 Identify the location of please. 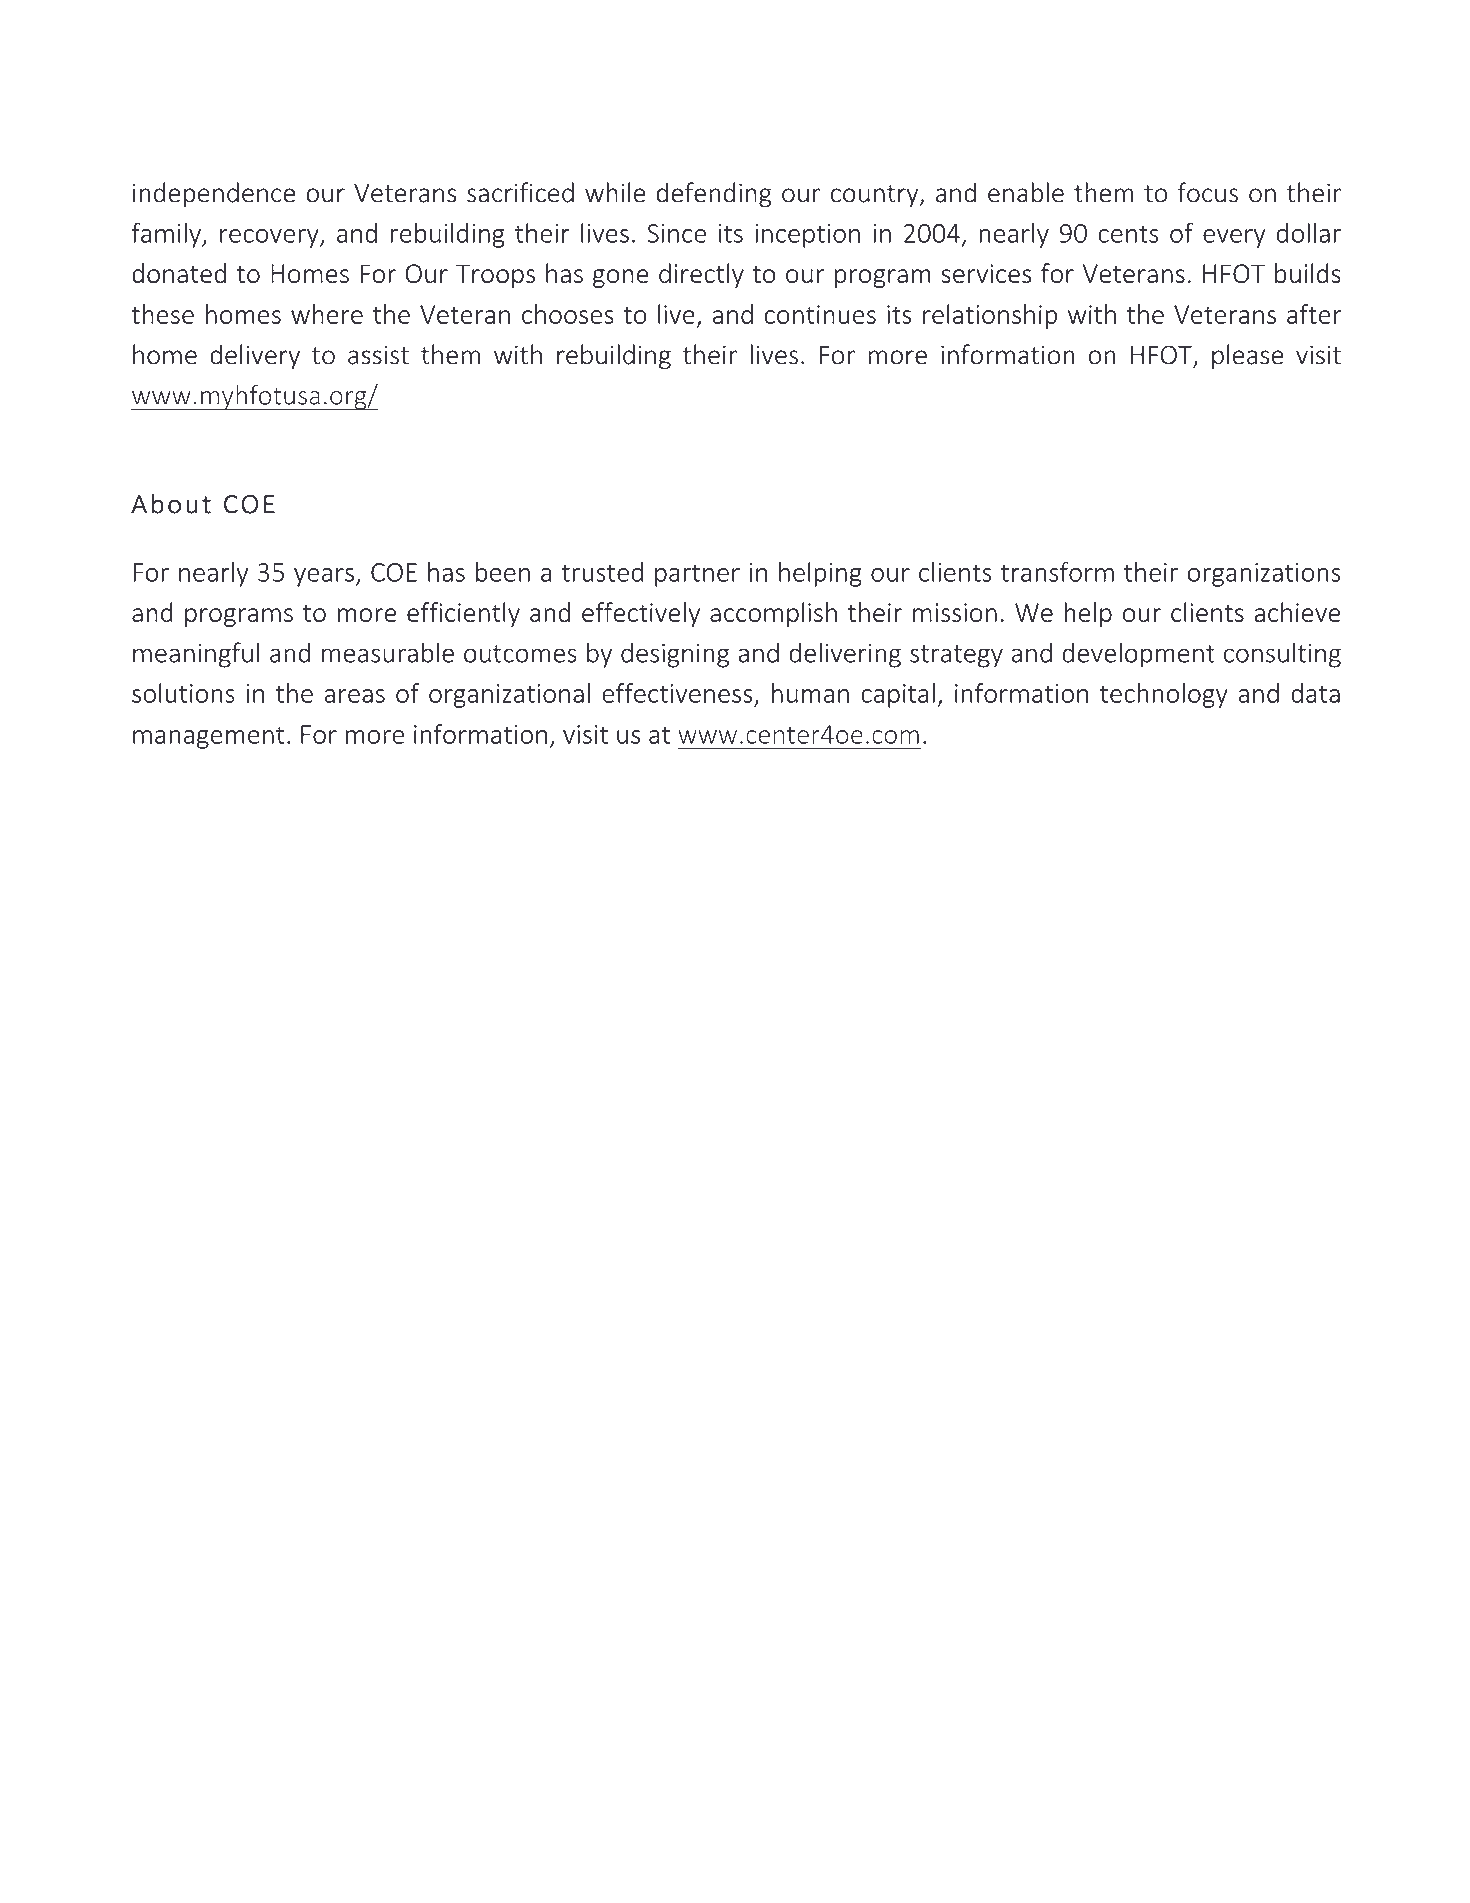
(1248, 357).
